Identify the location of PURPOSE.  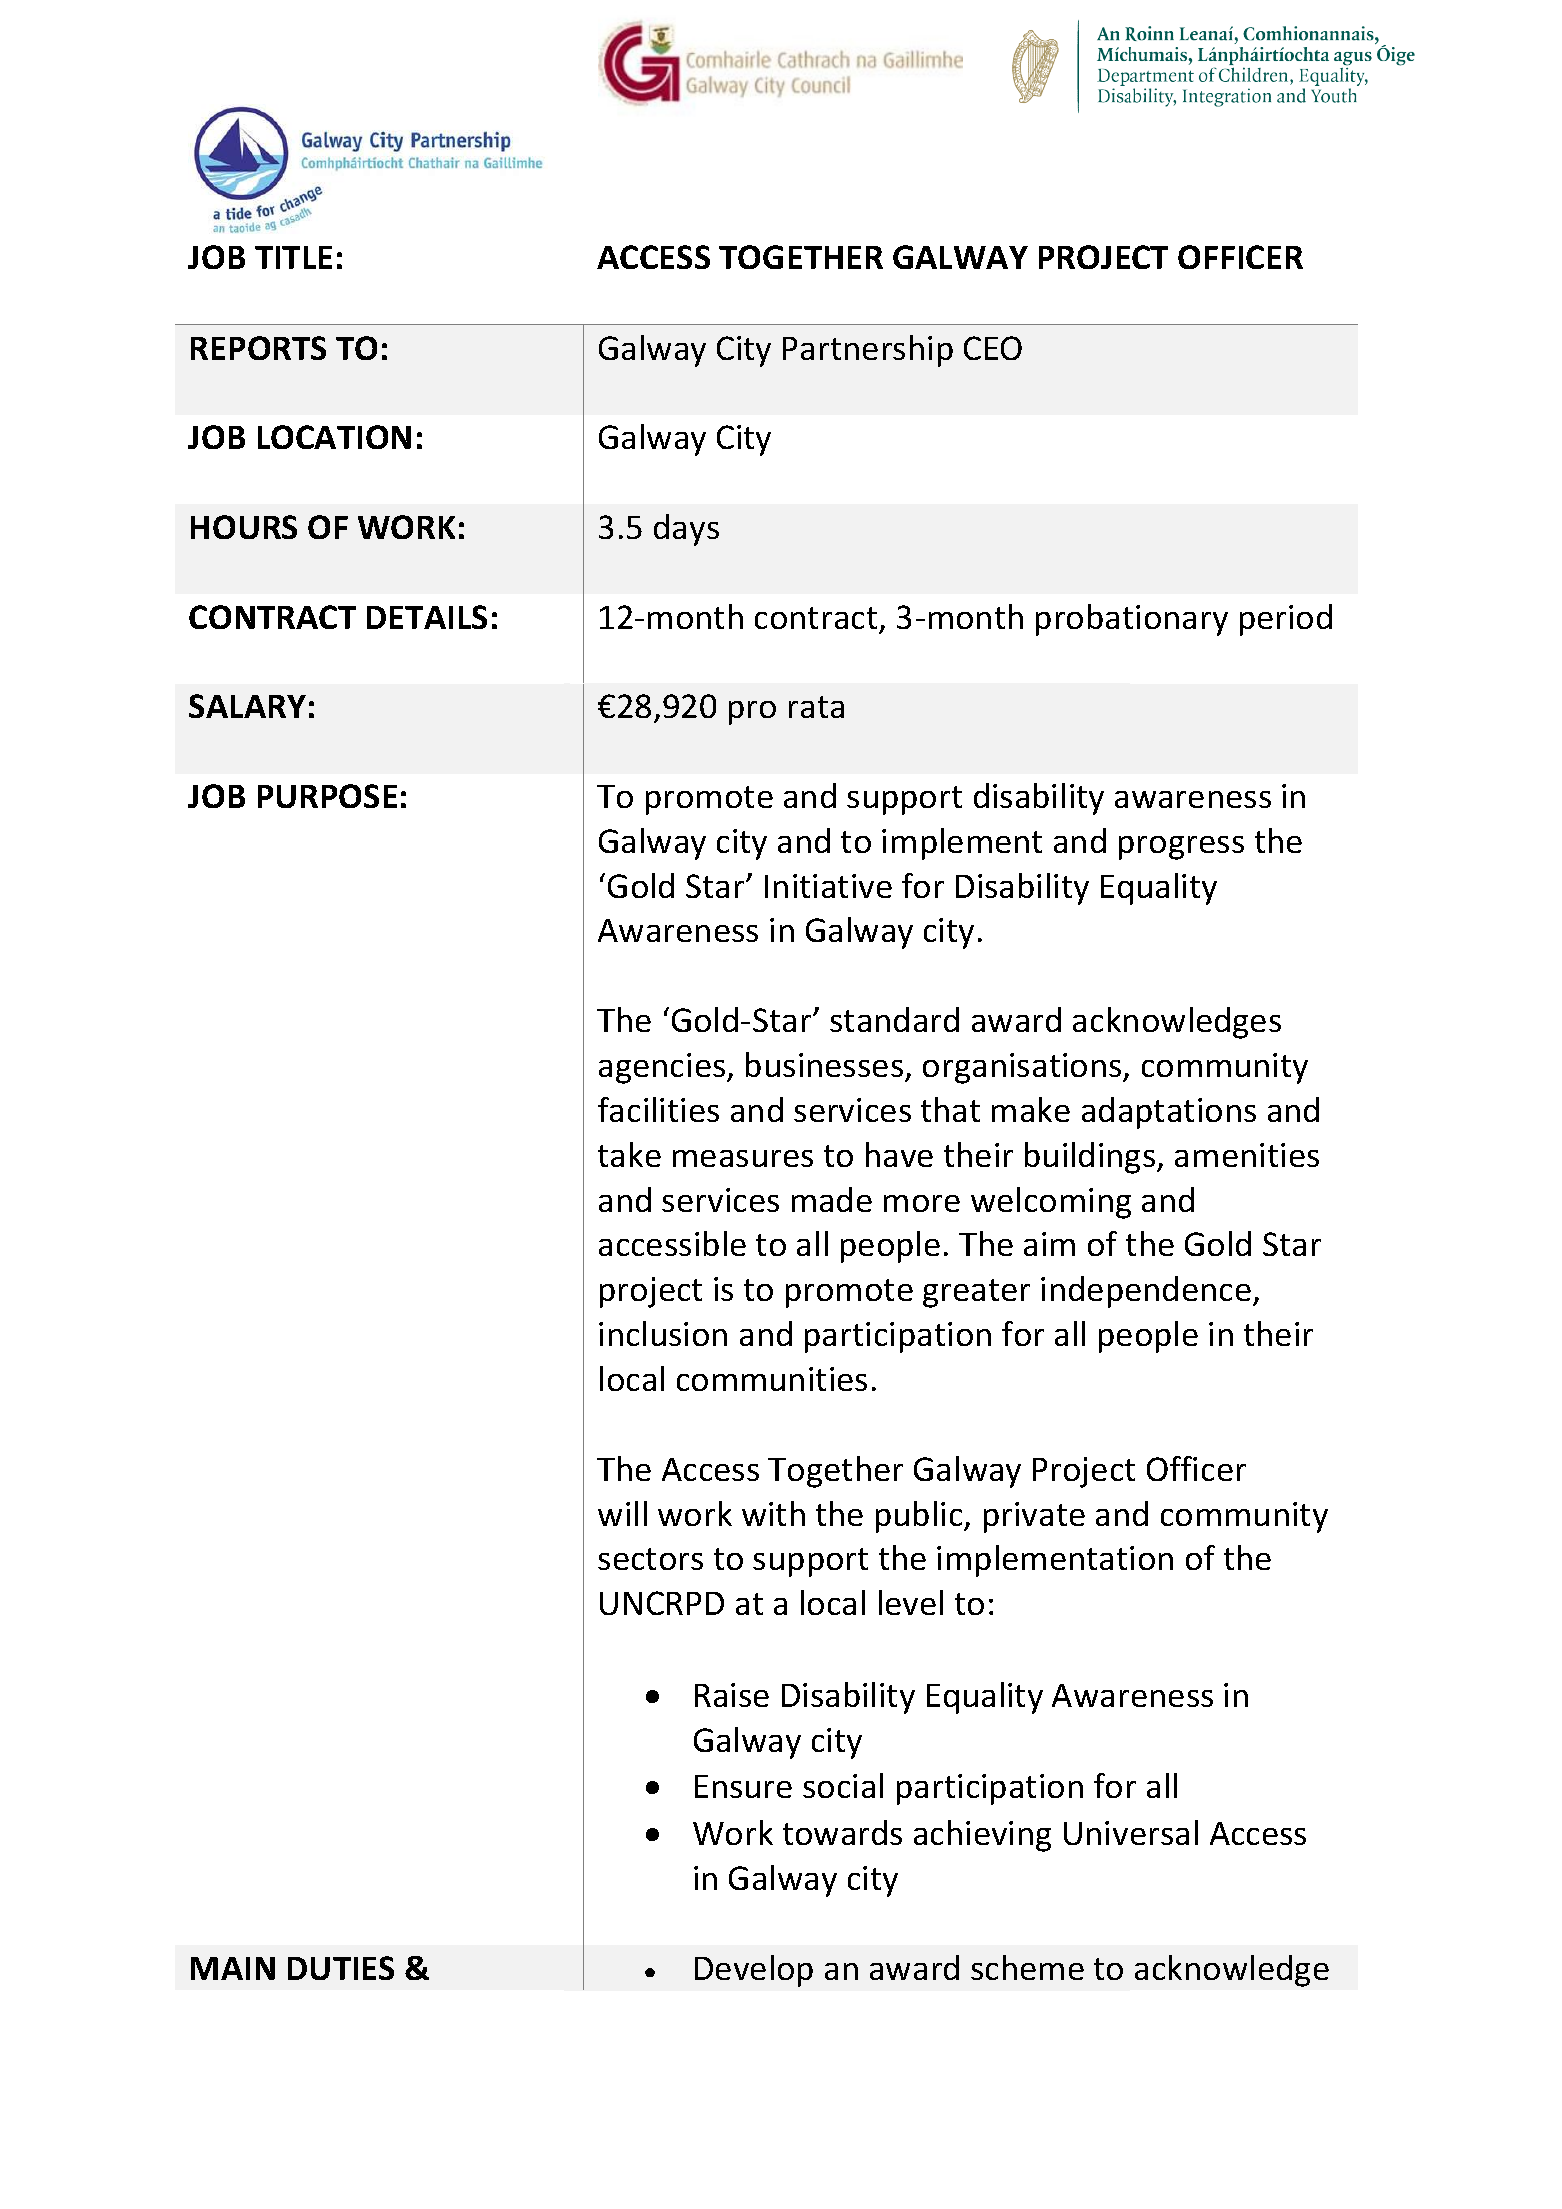
(327, 796).
